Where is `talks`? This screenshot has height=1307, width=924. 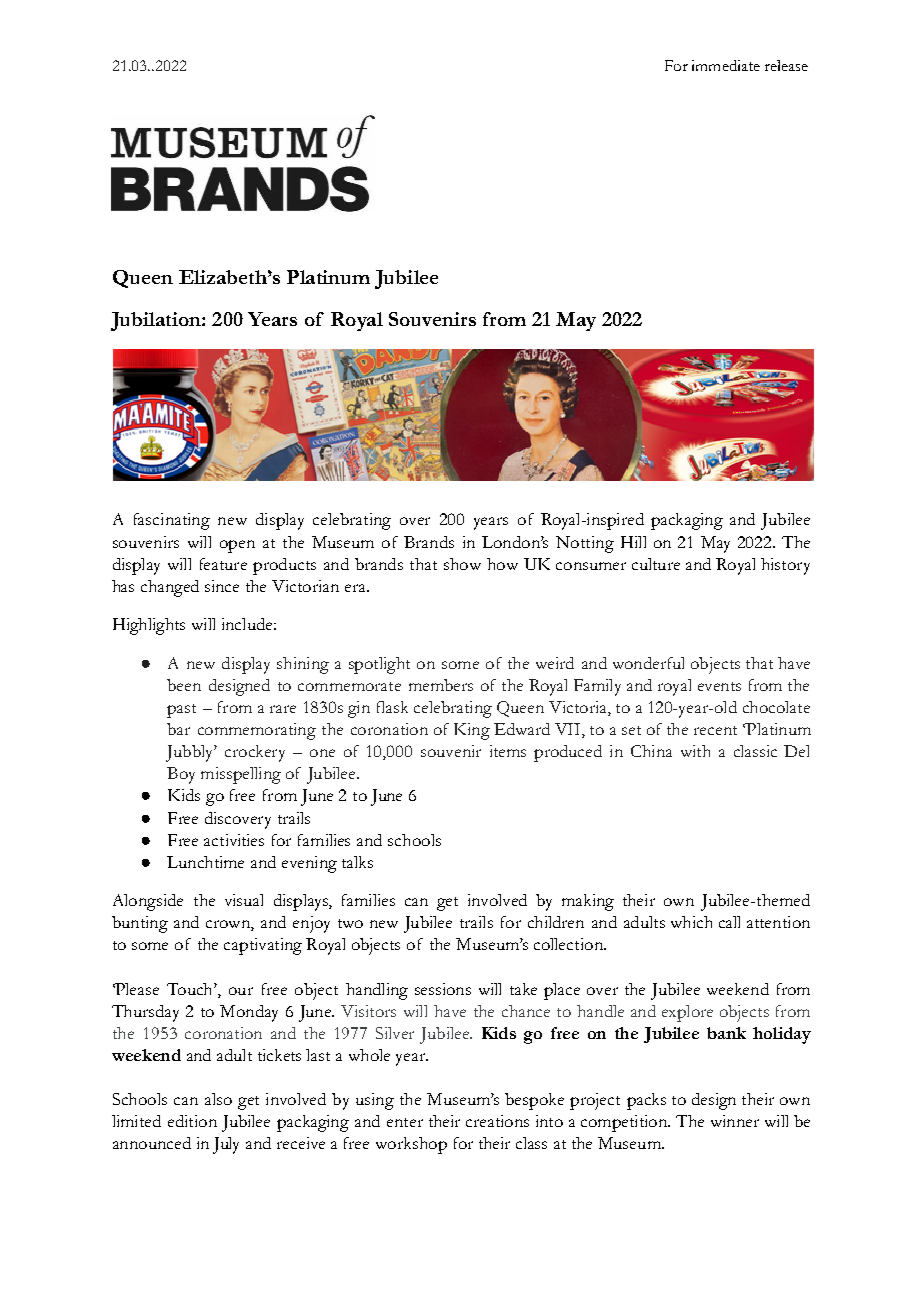
talks is located at coordinates (357, 862).
